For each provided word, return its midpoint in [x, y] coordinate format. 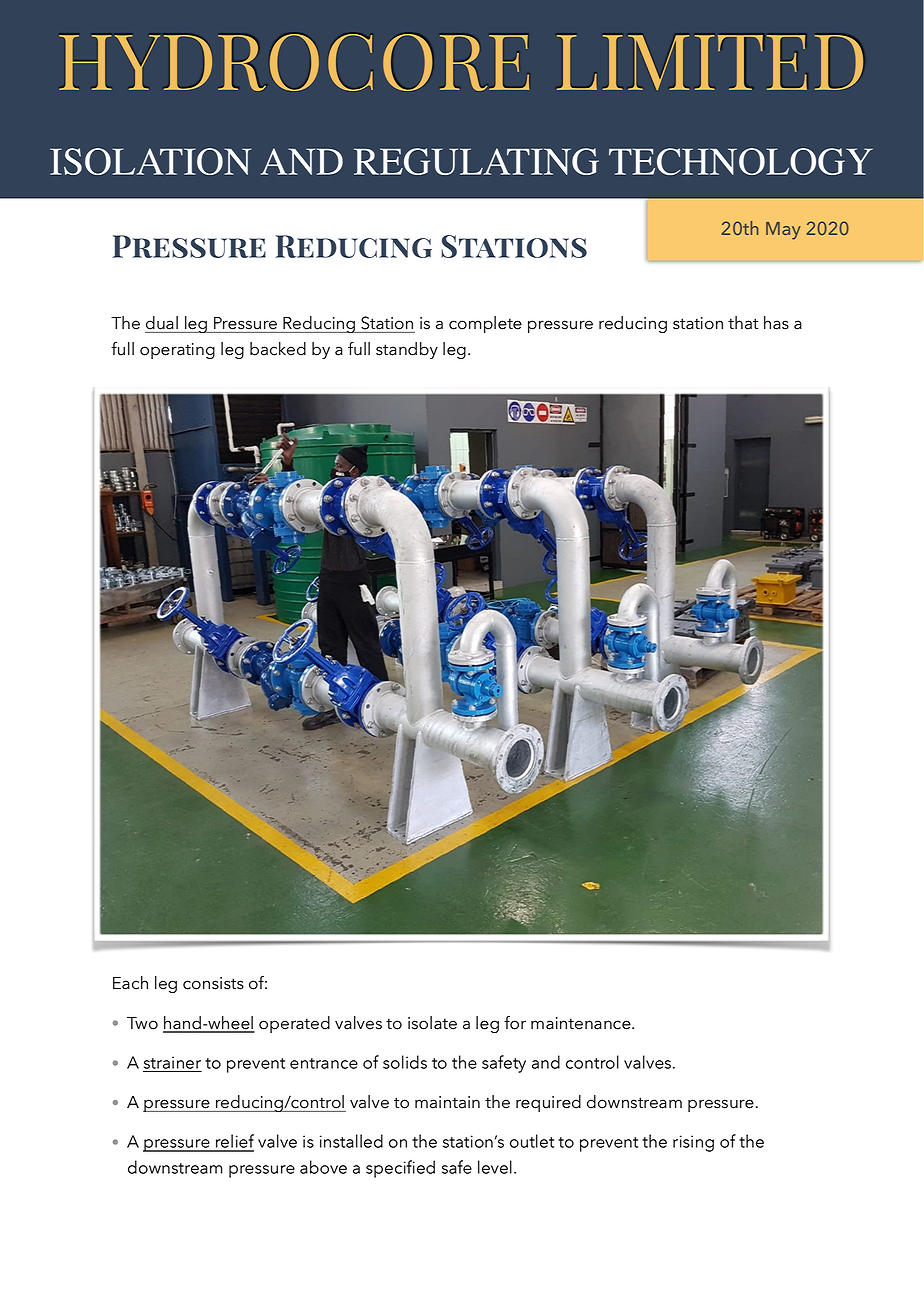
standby [407, 350]
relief [234, 1142]
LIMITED [711, 61]
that [743, 323]
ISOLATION [150, 161]
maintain [447, 1102]
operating [177, 351]
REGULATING [476, 161]
